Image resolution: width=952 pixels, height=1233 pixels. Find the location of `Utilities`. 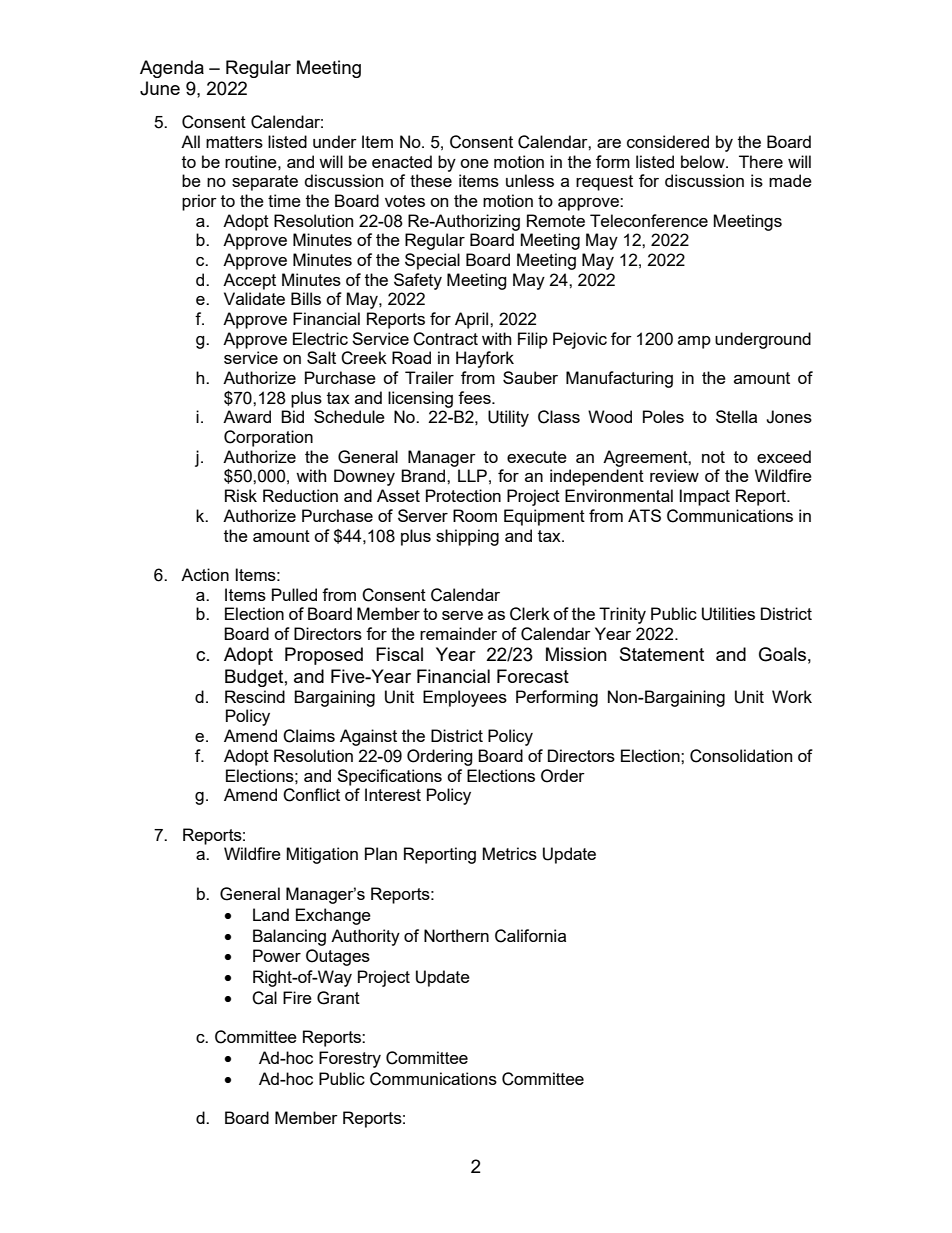

Utilities is located at coordinates (728, 614).
